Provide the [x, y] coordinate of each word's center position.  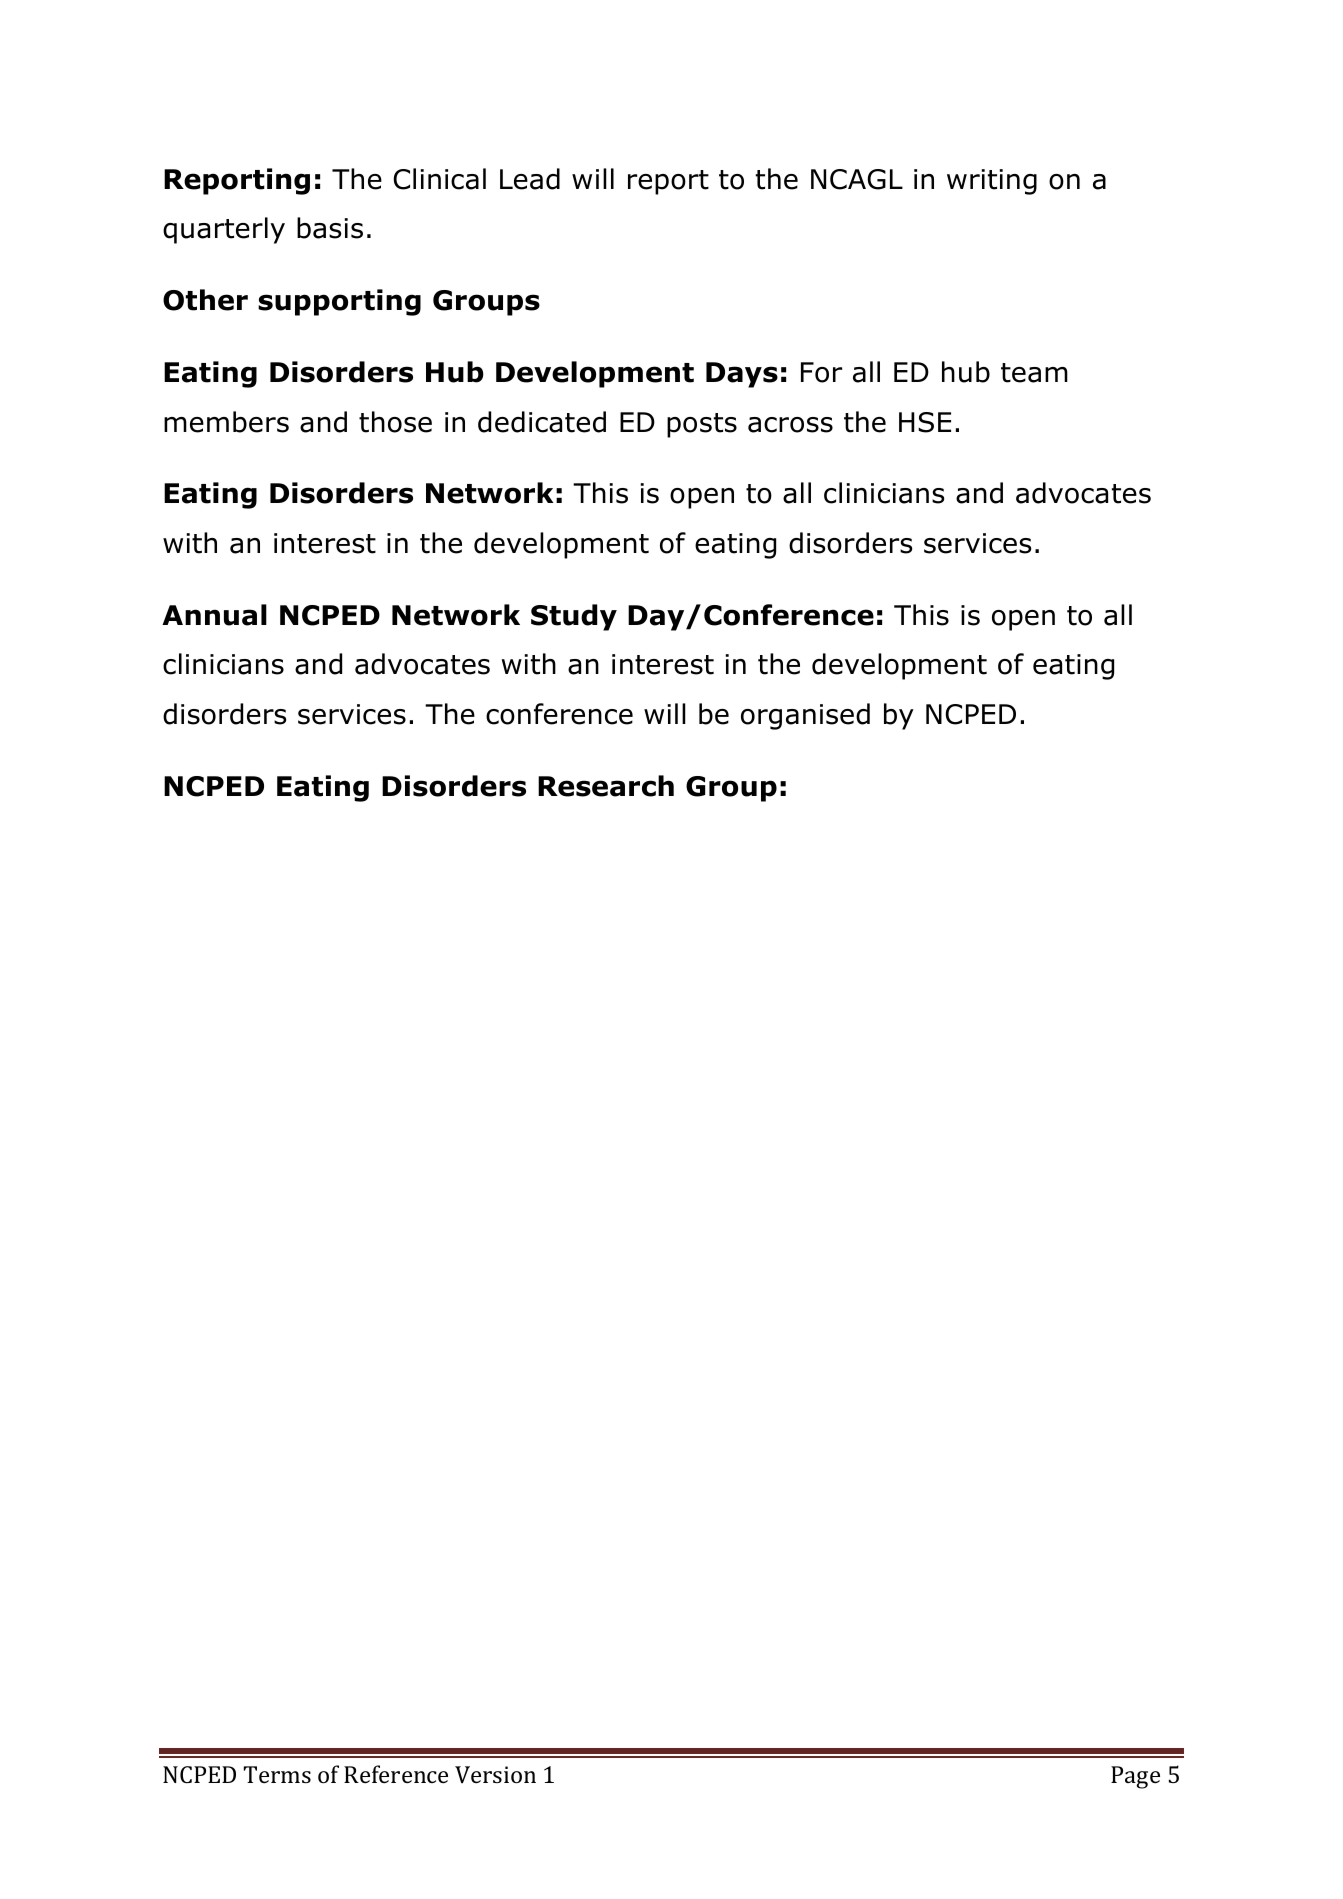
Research [606, 786]
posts [702, 425]
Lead [530, 179]
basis [330, 228]
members [226, 422]
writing [992, 182]
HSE [925, 422]
